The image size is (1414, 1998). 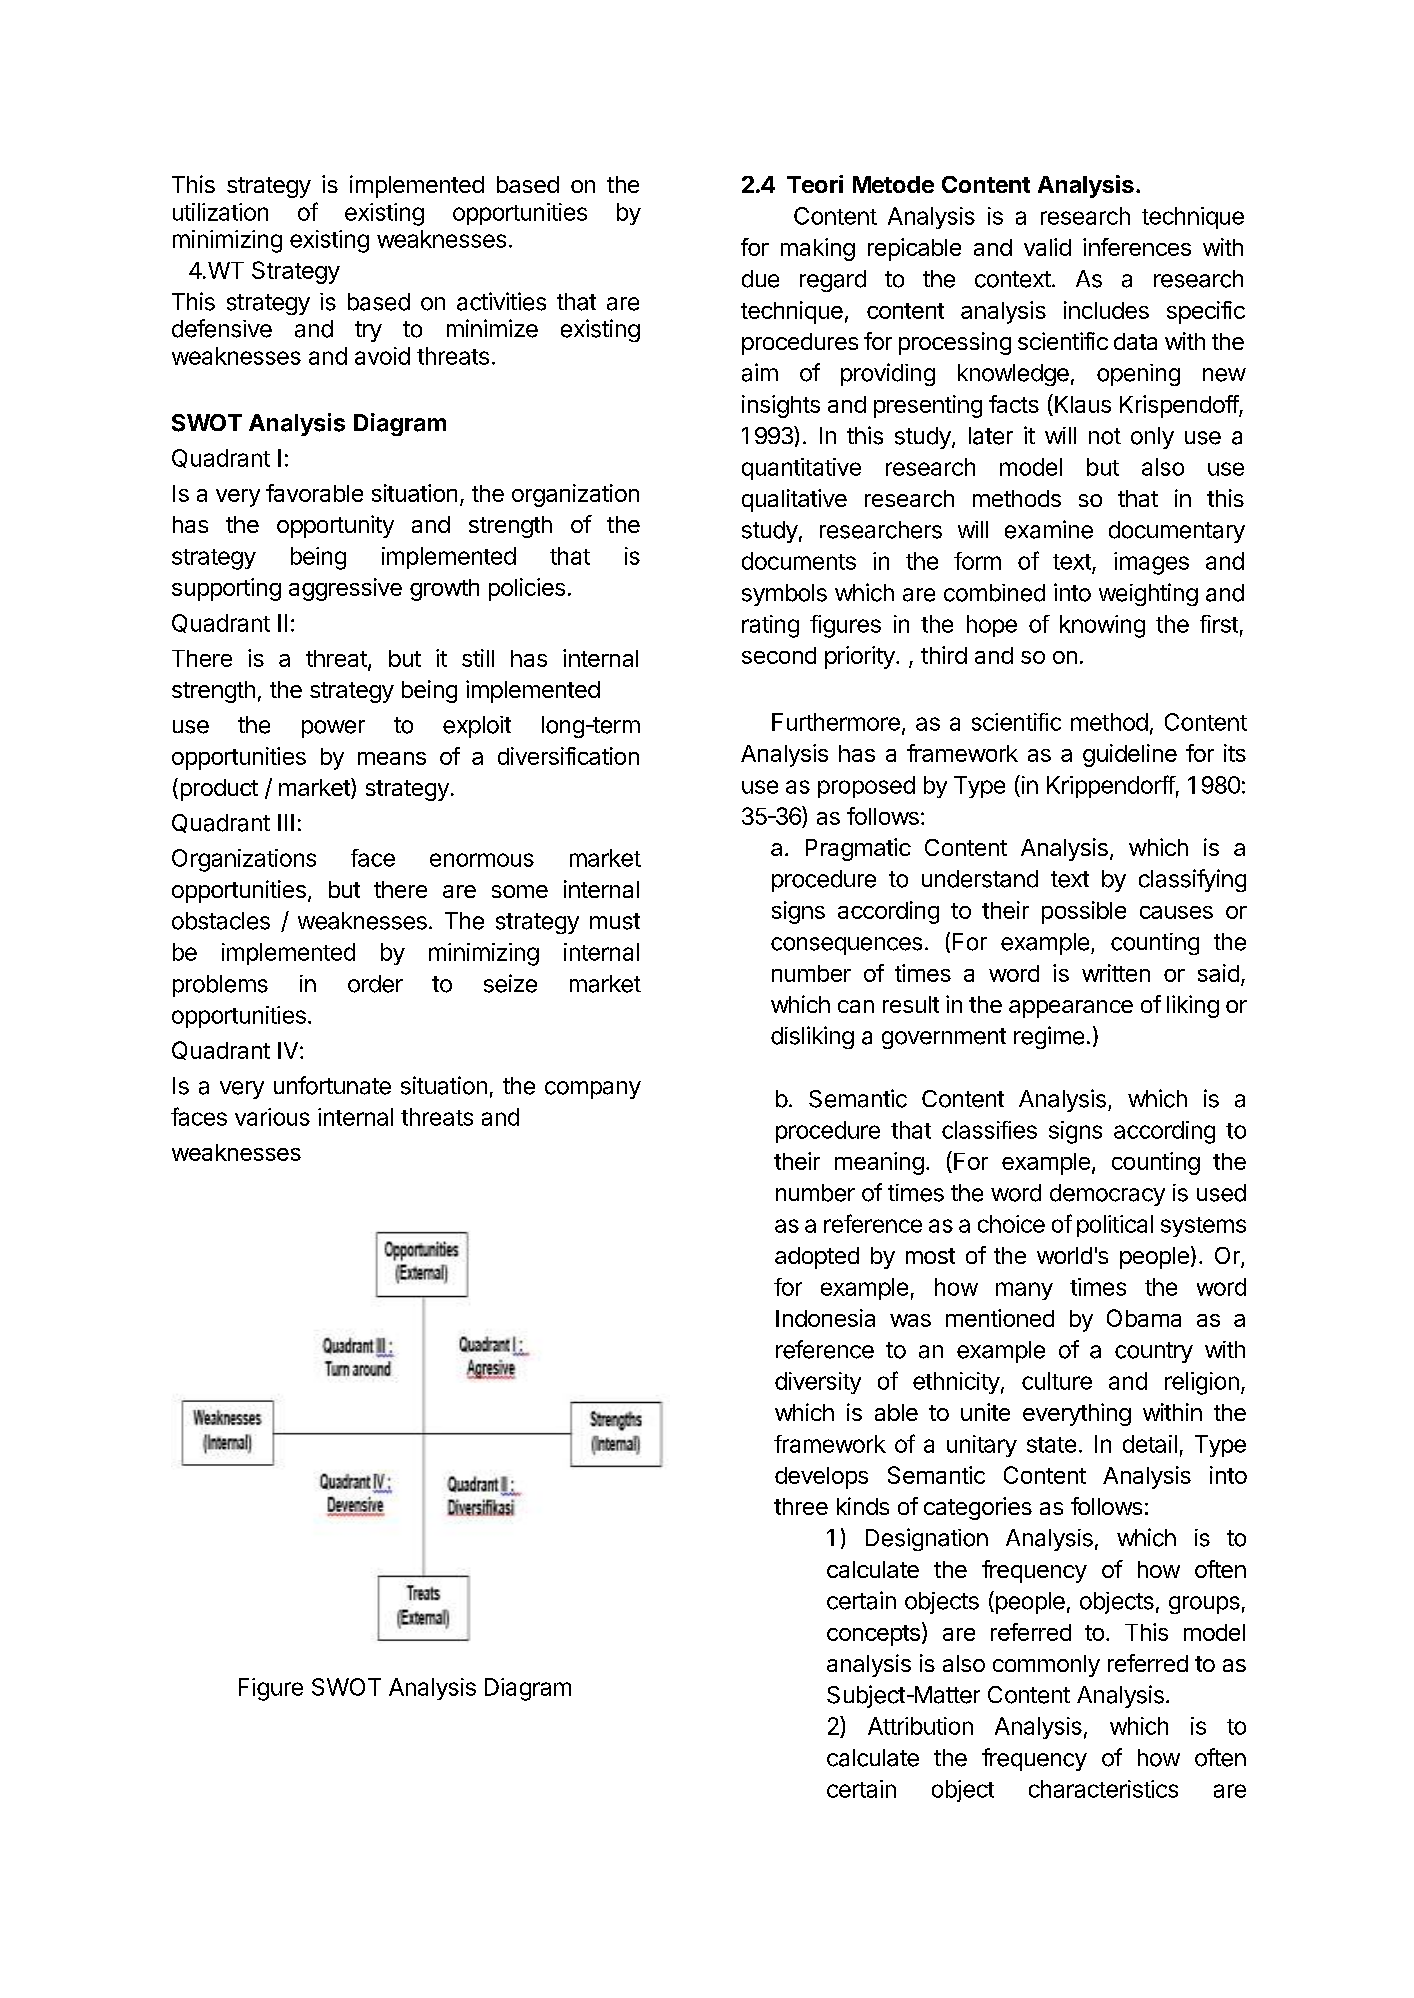 I want to click on three, so click(x=801, y=1506).
